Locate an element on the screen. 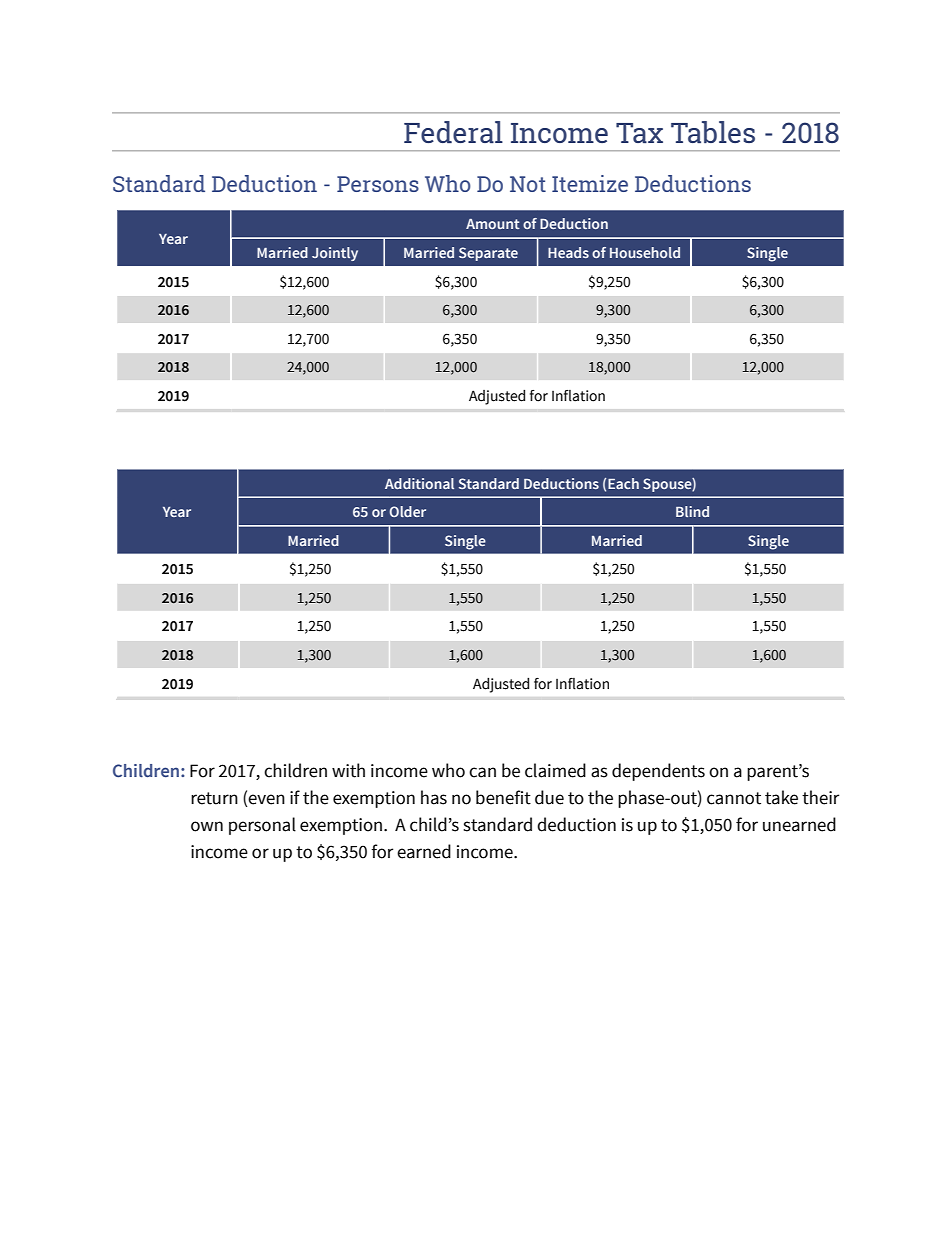  Persons is located at coordinates (378, 184).
